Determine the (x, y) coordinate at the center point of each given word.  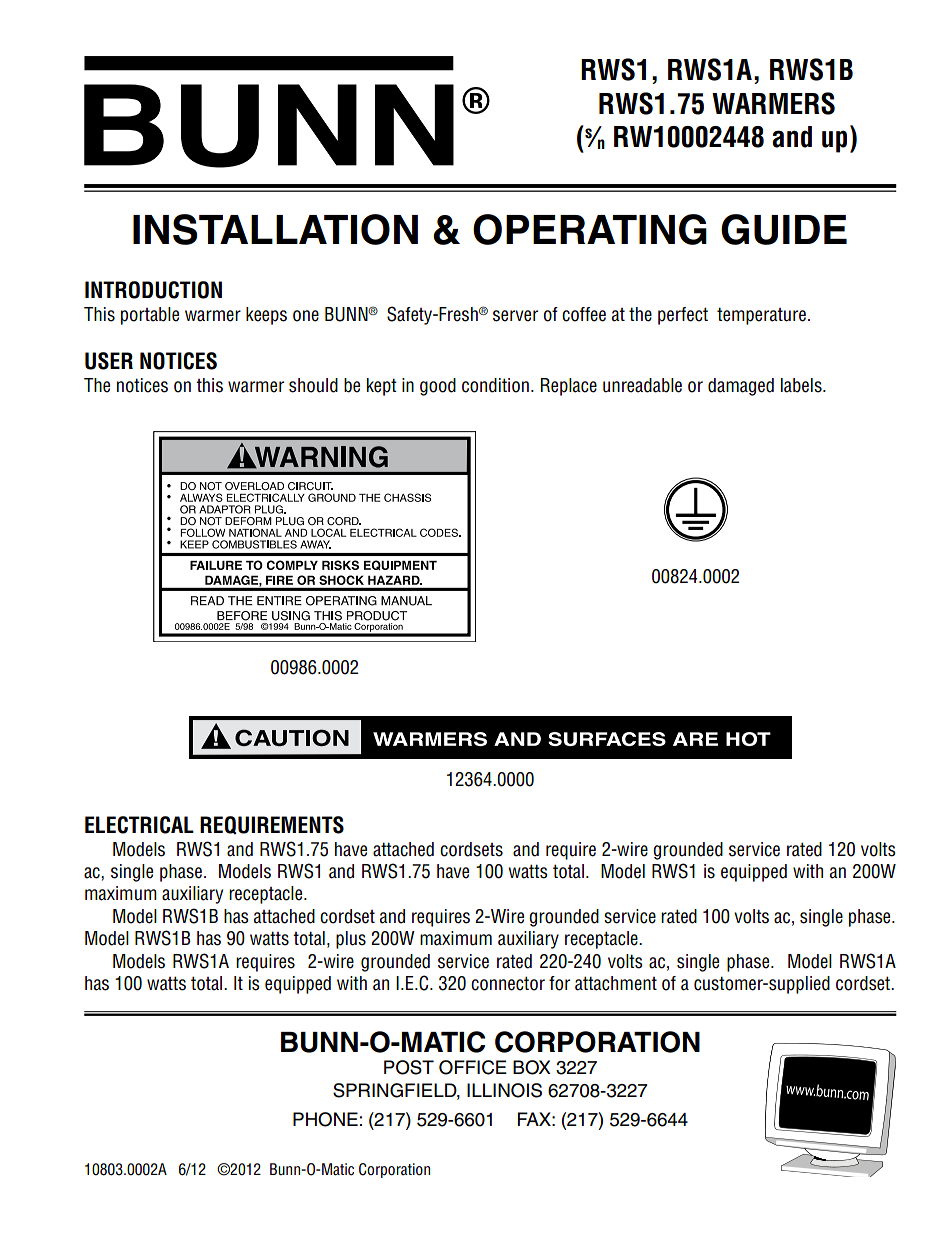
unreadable (642, 385)
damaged (741, 387)
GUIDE (784, 229)
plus (351, 940)
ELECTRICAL (139, 825)
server (515, 316)
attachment (616, 983)
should (313, 385)
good (438, 387)
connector (508, 983)
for (559, 983)
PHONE (325, 1119)
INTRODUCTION (153, 290)
